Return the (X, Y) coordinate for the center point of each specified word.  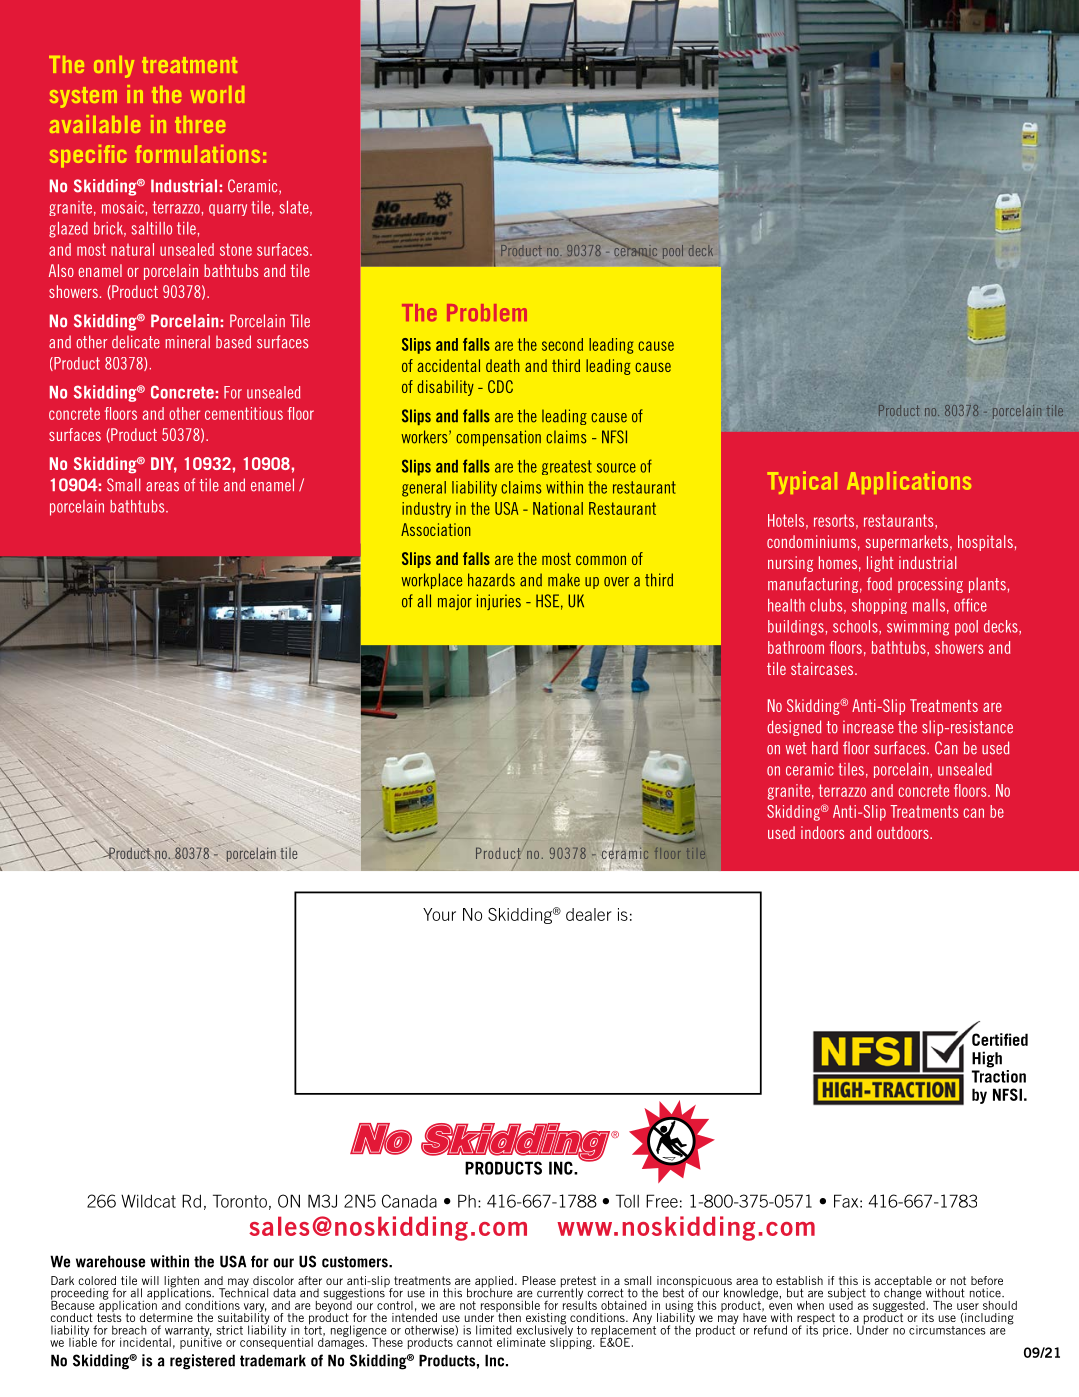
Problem (487, 312)
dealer (589, 914)
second (562, 344)
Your (439, 914)
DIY (164, 465)
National (558, 508)
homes (838, 562)
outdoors (904, 832)
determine (166, 1317)
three (200, 124)
